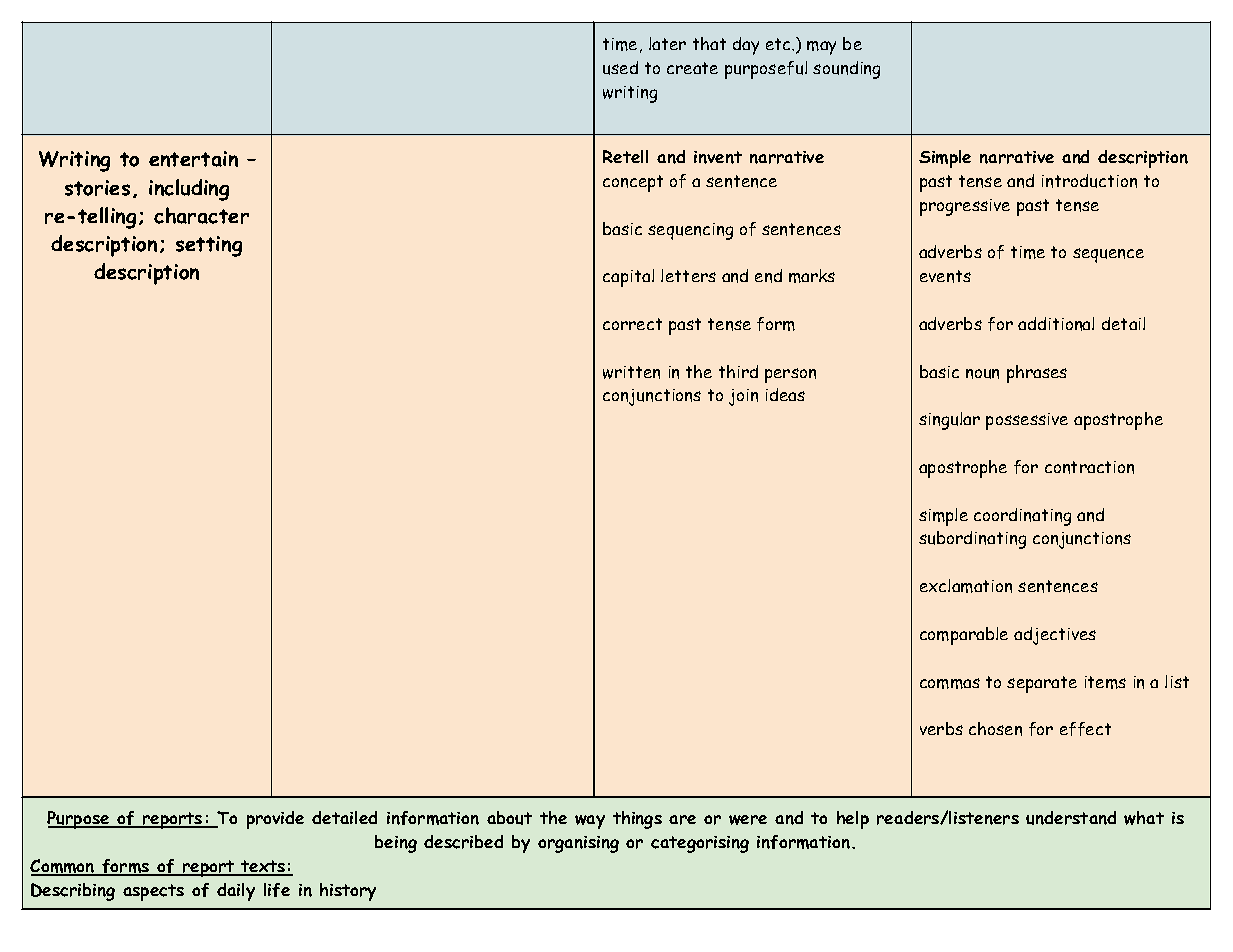 The image size is (1233, 952). Describe the element at coordinates (578, 844) in the screenshot. I see `organising` at that location.
